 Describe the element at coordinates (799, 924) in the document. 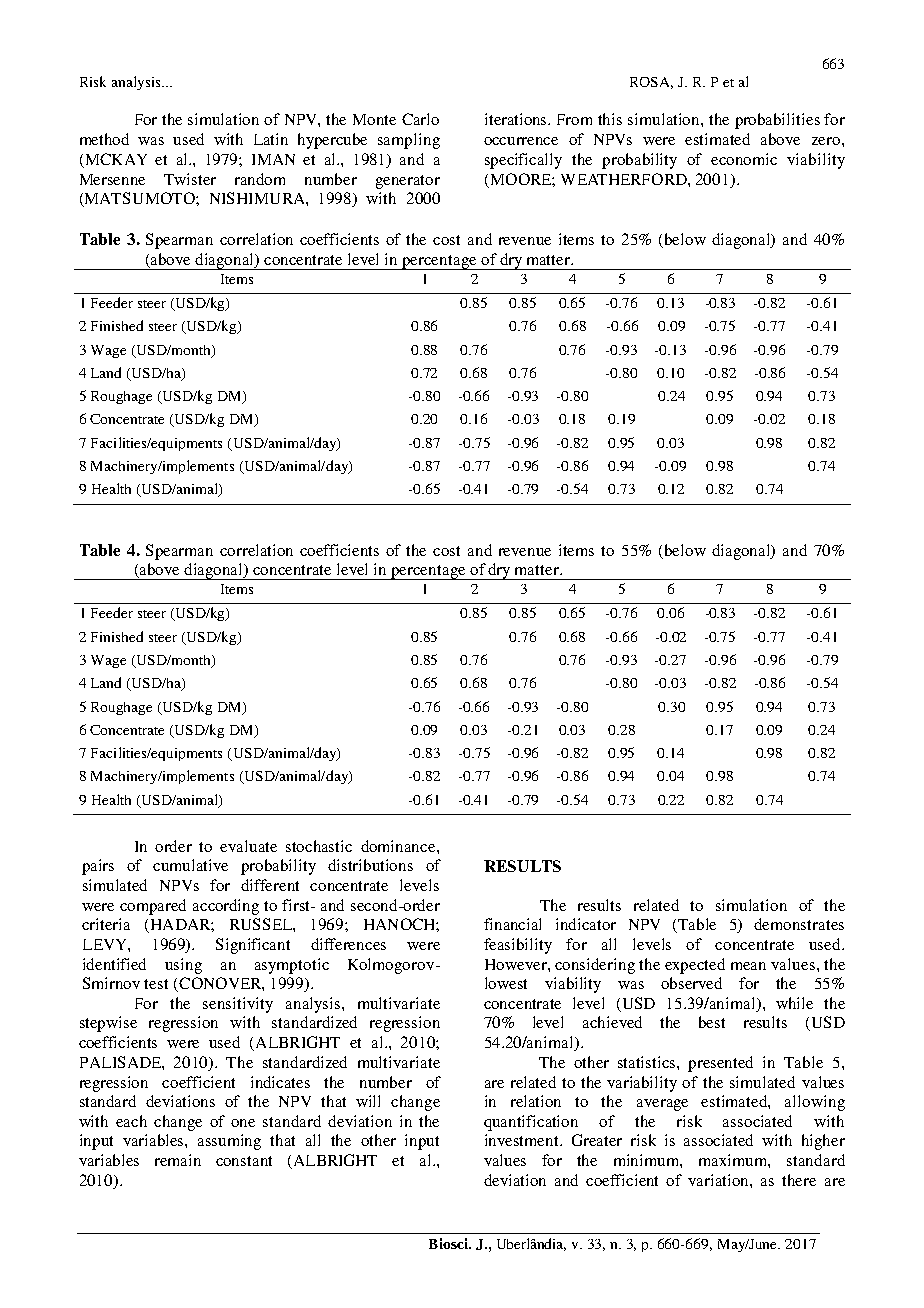

I see `demonstrates` at that location.
